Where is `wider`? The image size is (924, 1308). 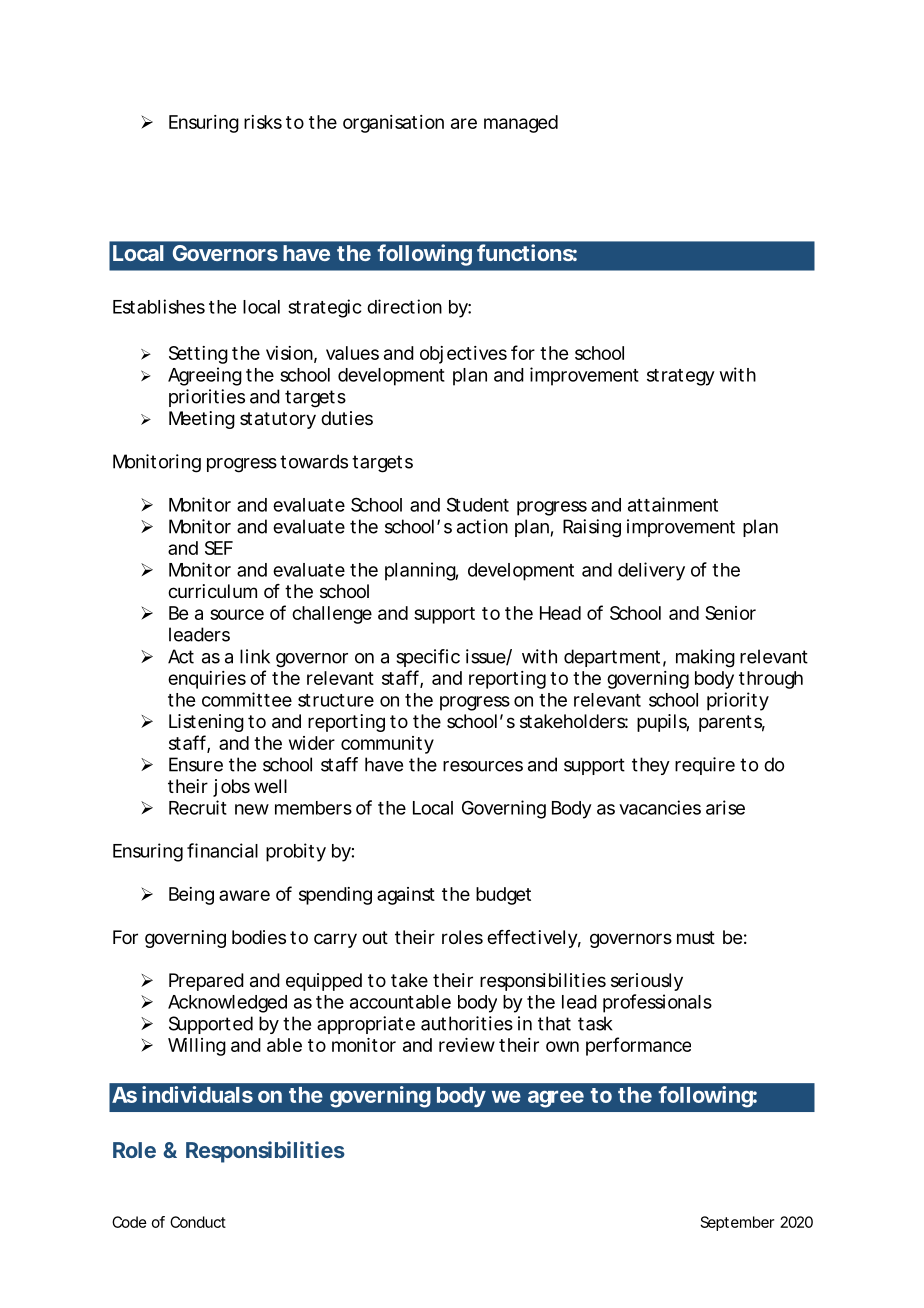 wider is located at coordinates (312, 743).
